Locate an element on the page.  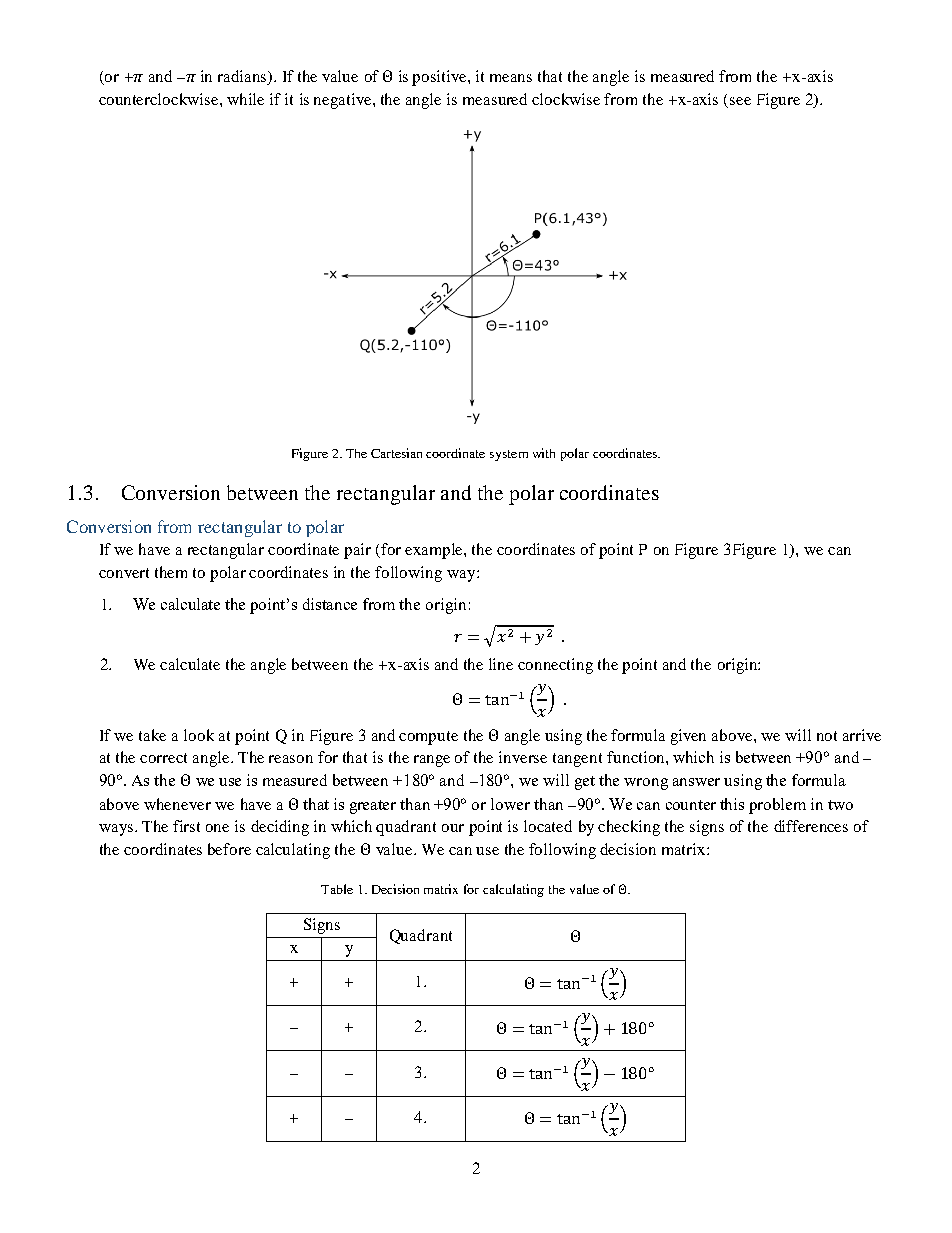
not is located at coordinates (827, 736).
